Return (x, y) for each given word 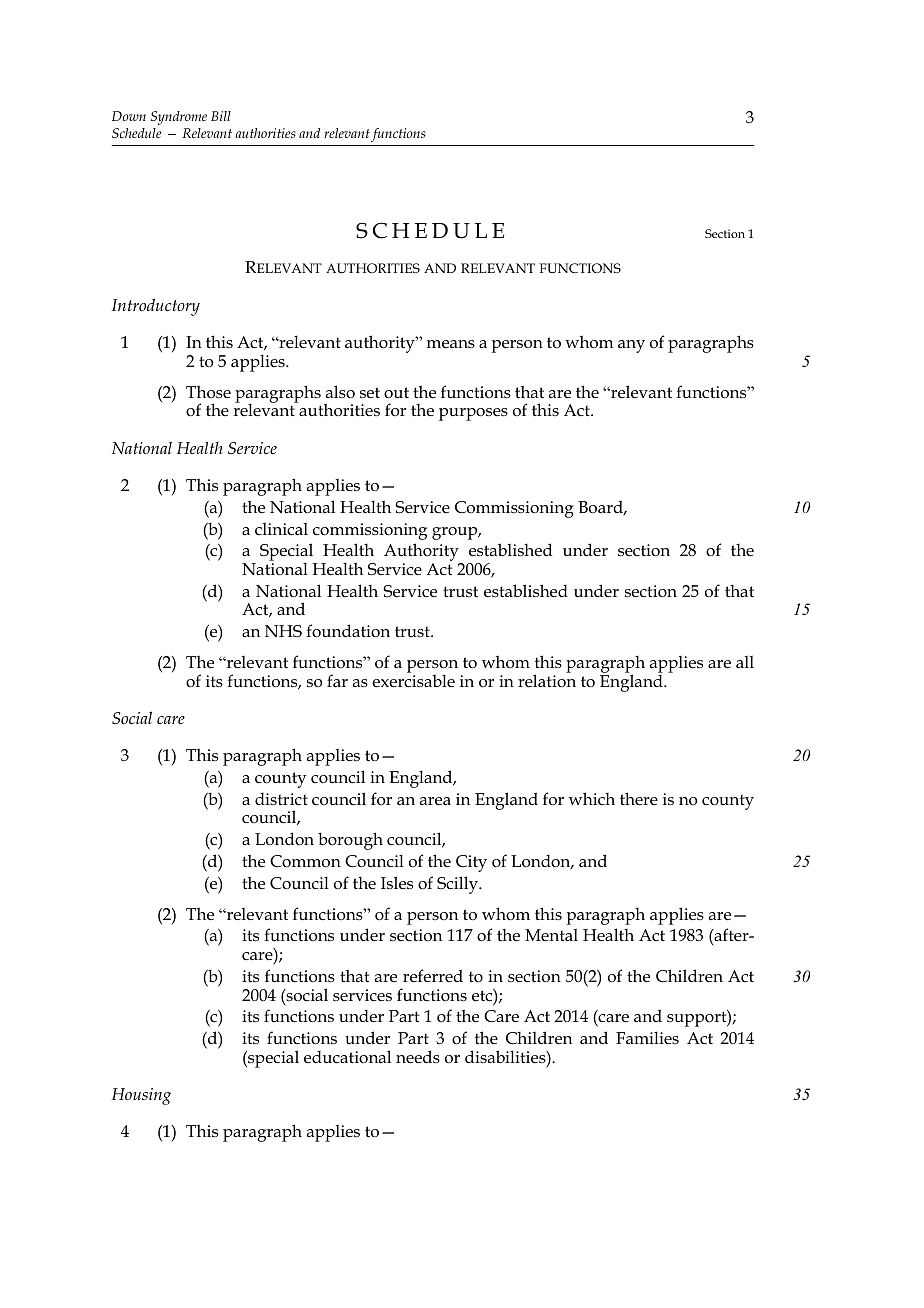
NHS (283, 631)
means (451, 344)
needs (418, 1057)
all (745, 661)
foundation (348, 631)
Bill (221, 116)
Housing (141, 1096)
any (631, 346)
